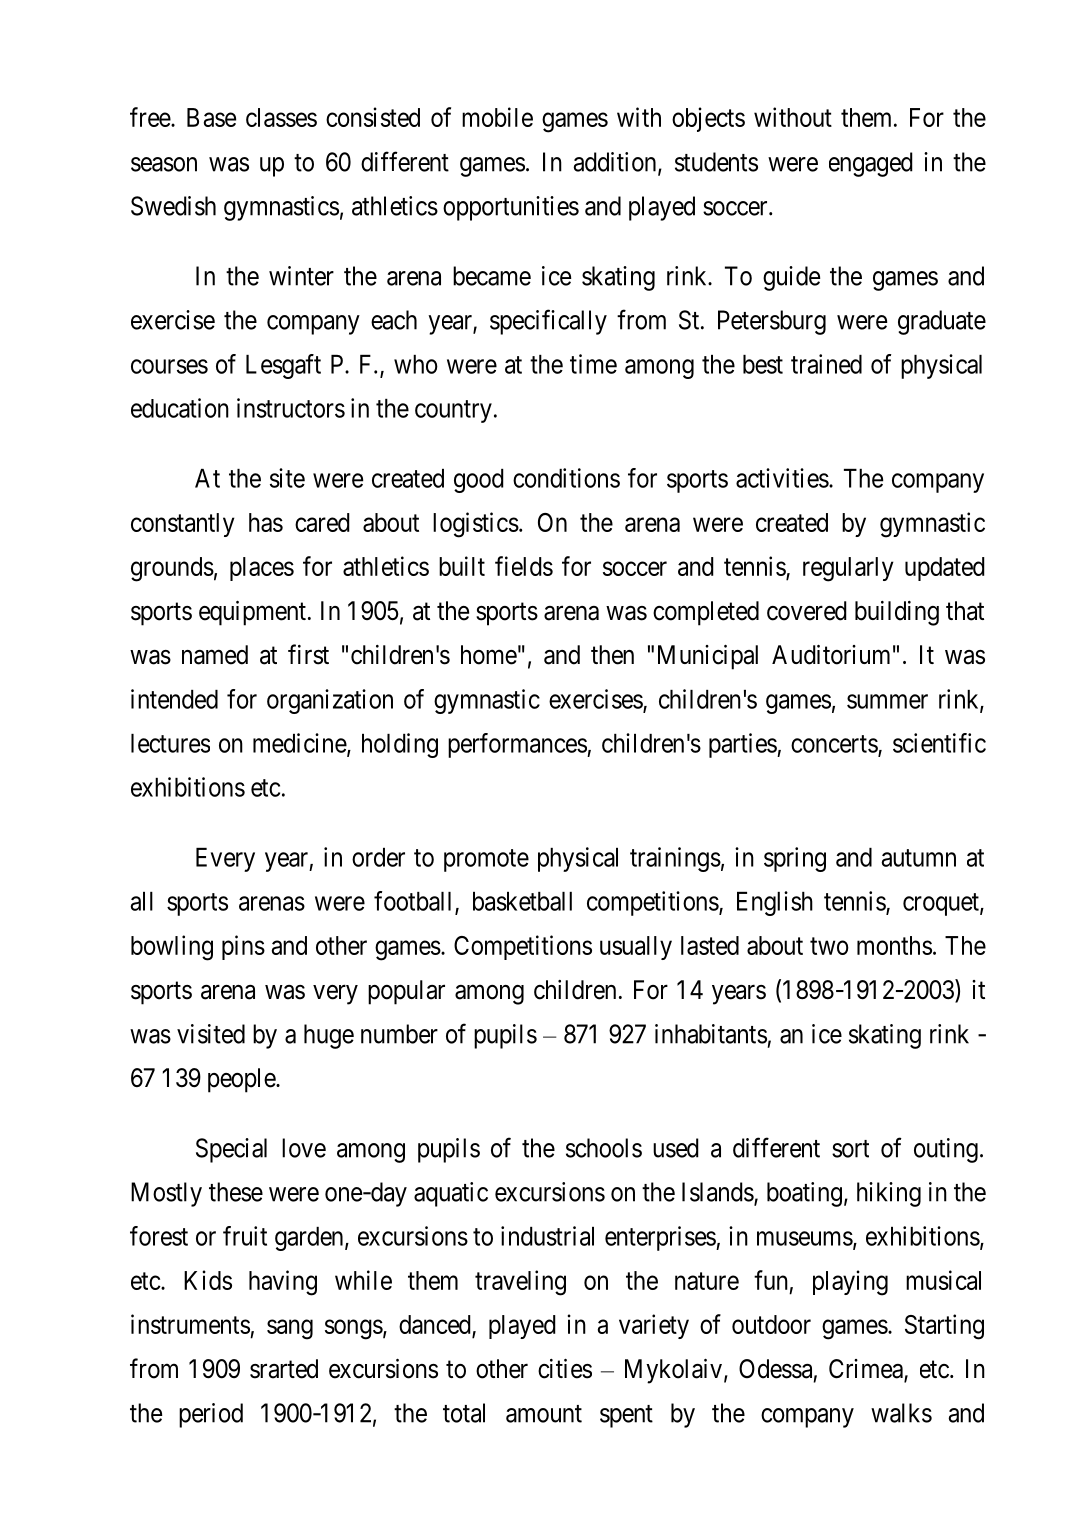 The height and width of the screenshot is (1540, 1089). I want to click on Base, so click(211, 117).
